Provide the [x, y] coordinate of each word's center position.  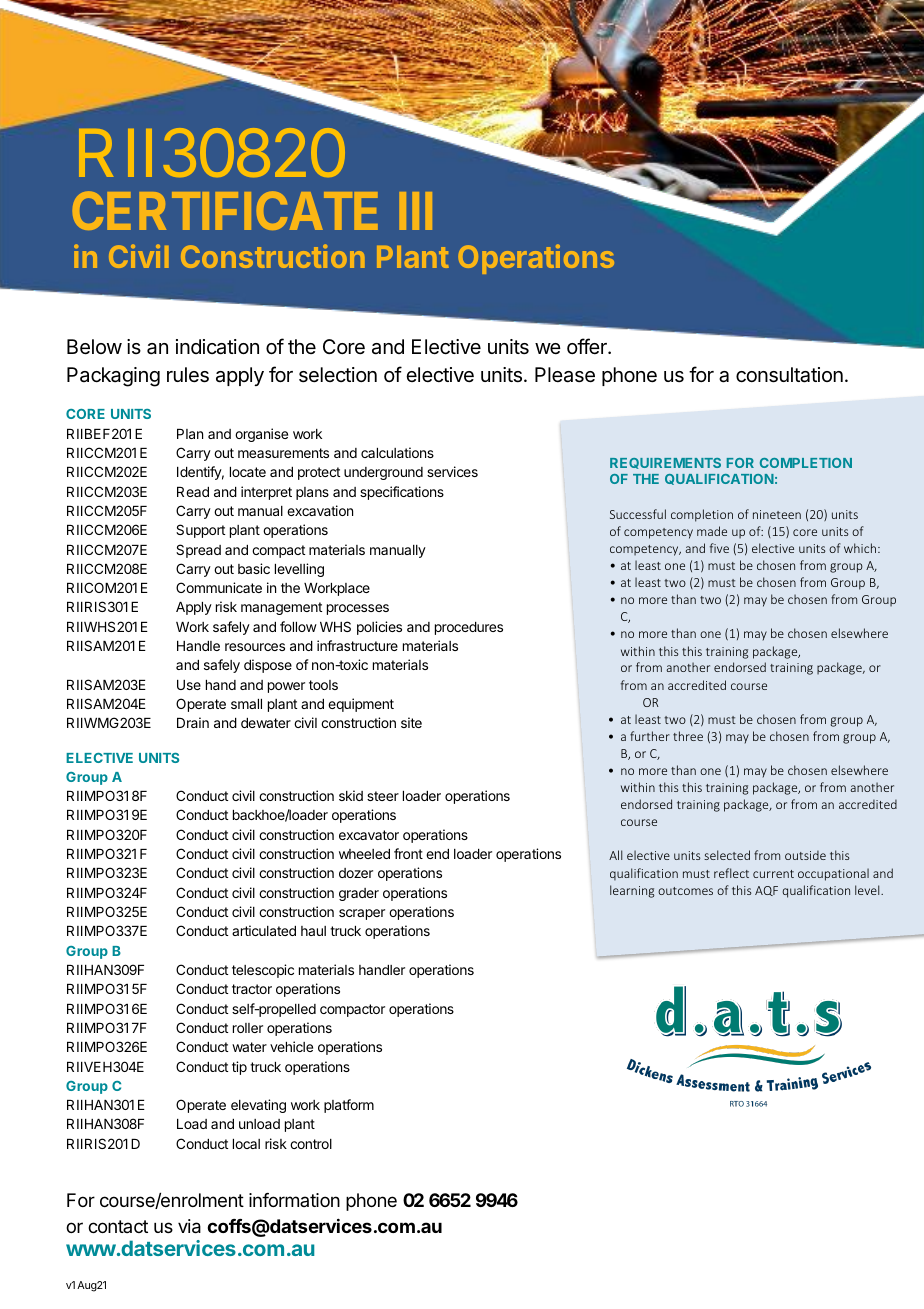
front [408, 853]
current [773, 874]
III [416, 211]
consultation [789, 375]
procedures [469, 628]
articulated [264, 930]
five [719, 548]
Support [200, 531]
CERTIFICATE [225, 210]
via [189, 1226]
